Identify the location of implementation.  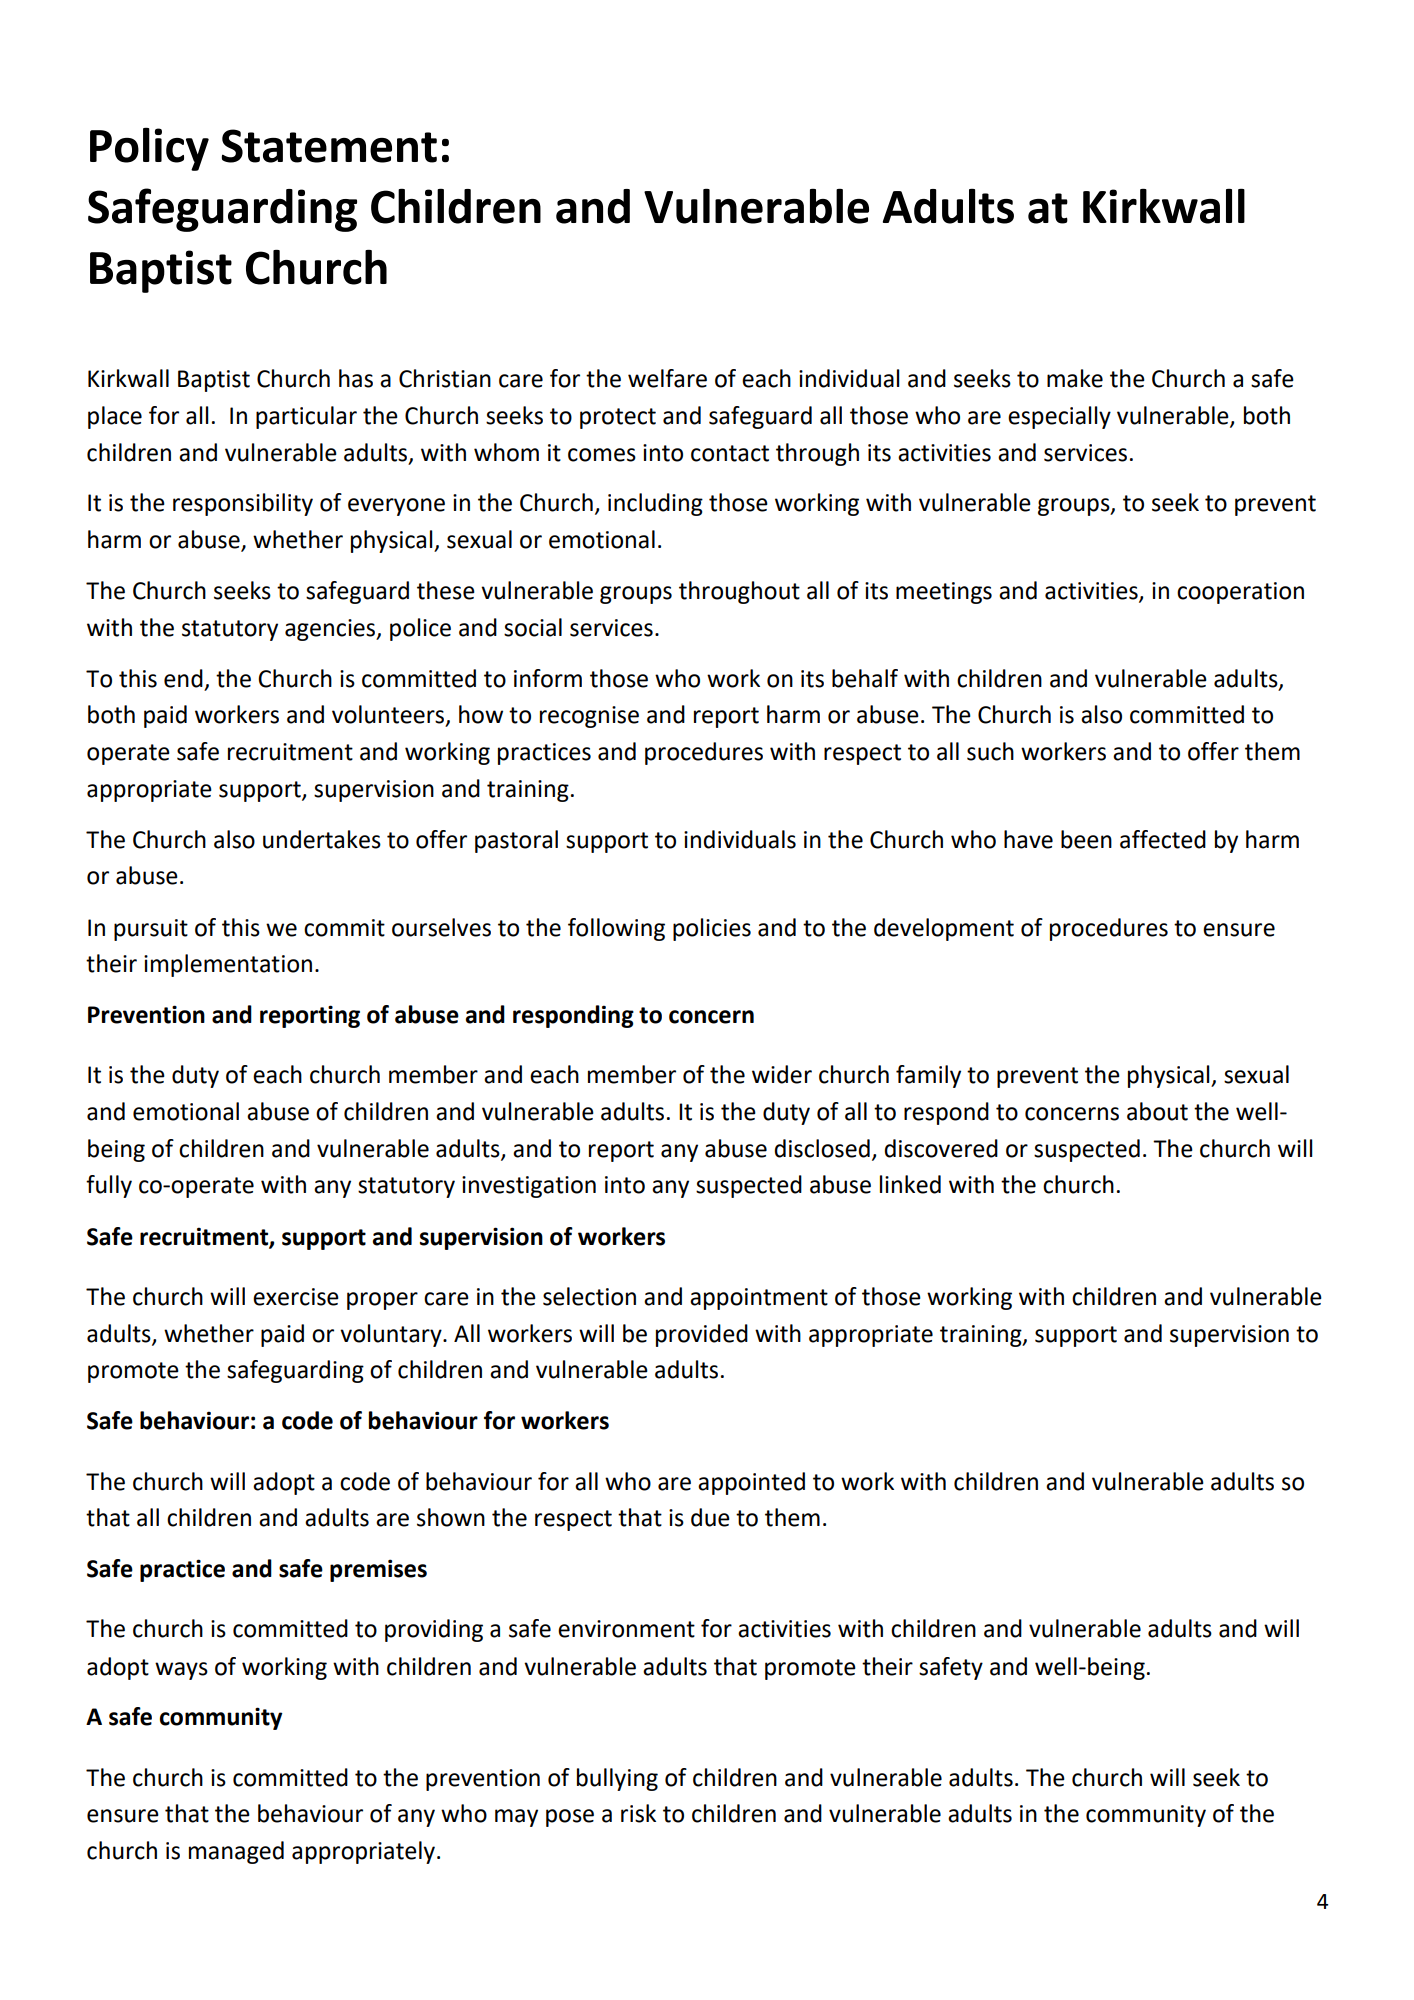
(228, 965).
